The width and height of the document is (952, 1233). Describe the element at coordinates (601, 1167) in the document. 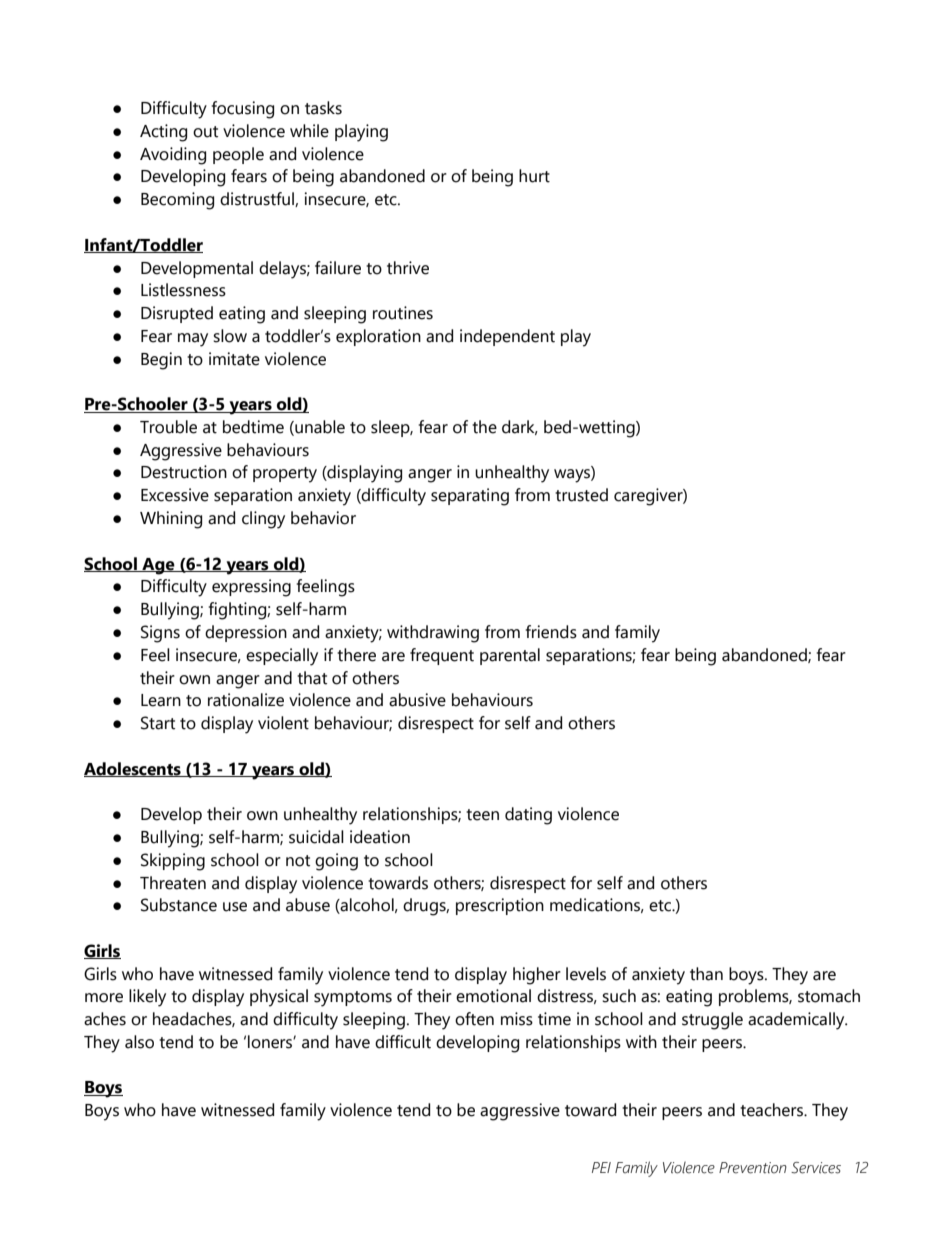

I see `PEI` at that location.
